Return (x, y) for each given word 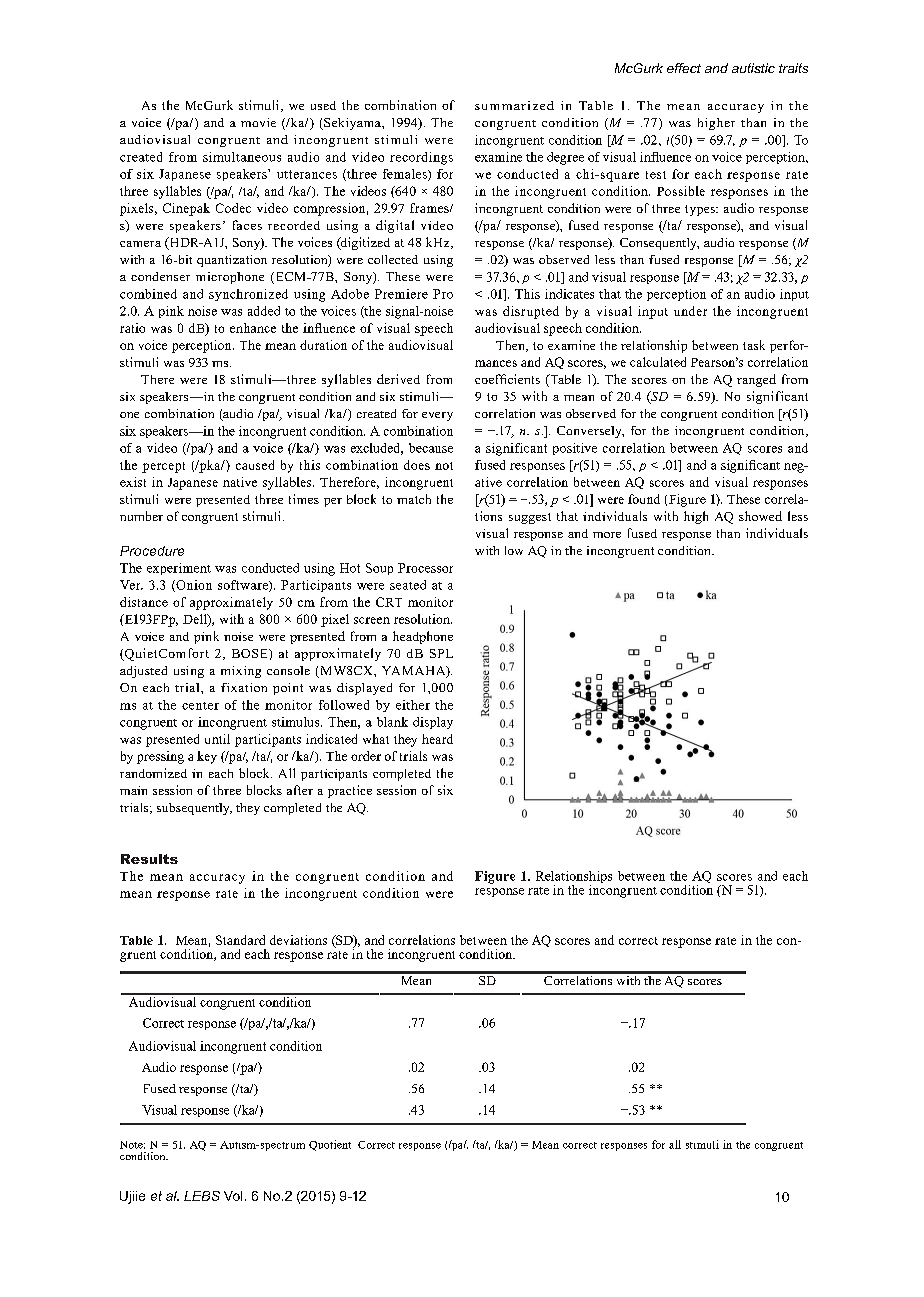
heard (437, 739)
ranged (756, 380)
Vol (233, 1196)
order (366, 756)
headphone (423, 637)
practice (350, 791)
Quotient (330, 1145)
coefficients (507, 379)
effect (684, 68)
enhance (253, 328)
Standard (240, 940)
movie (258, 122)
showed (760, 516)
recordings (421, 158)
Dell (196, 620)
